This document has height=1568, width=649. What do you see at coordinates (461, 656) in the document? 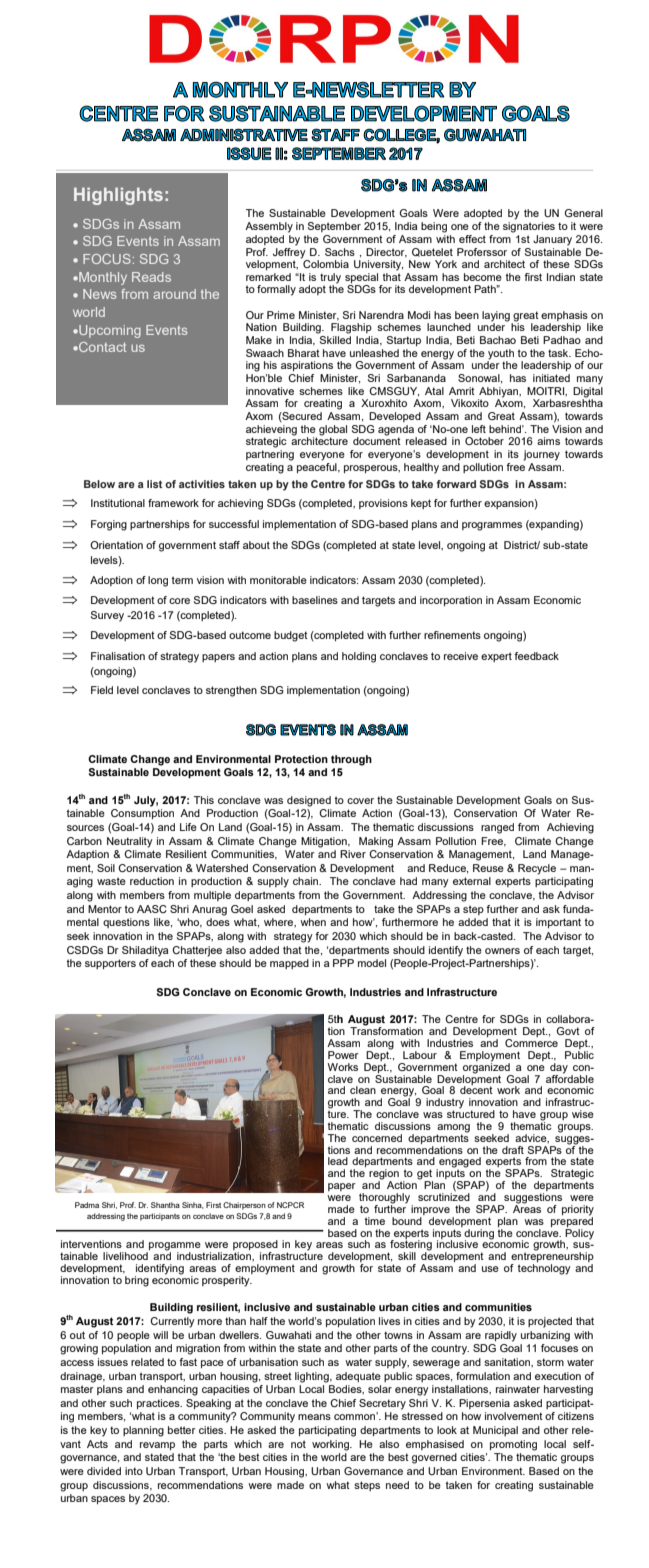
I see `receive` at bounding box center [461, 656].
